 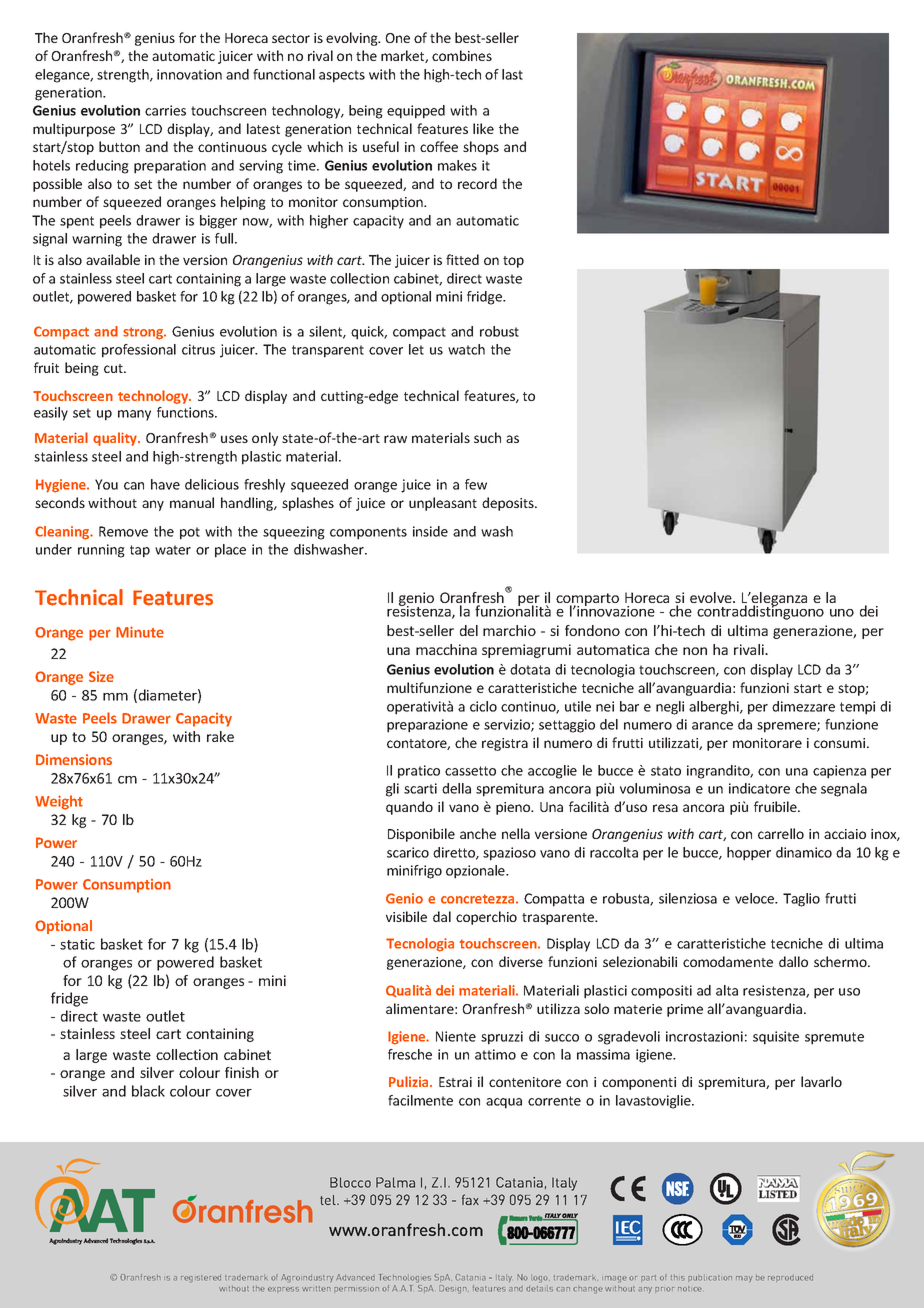 I want to click on Design, so click(x=454, y=1289).
